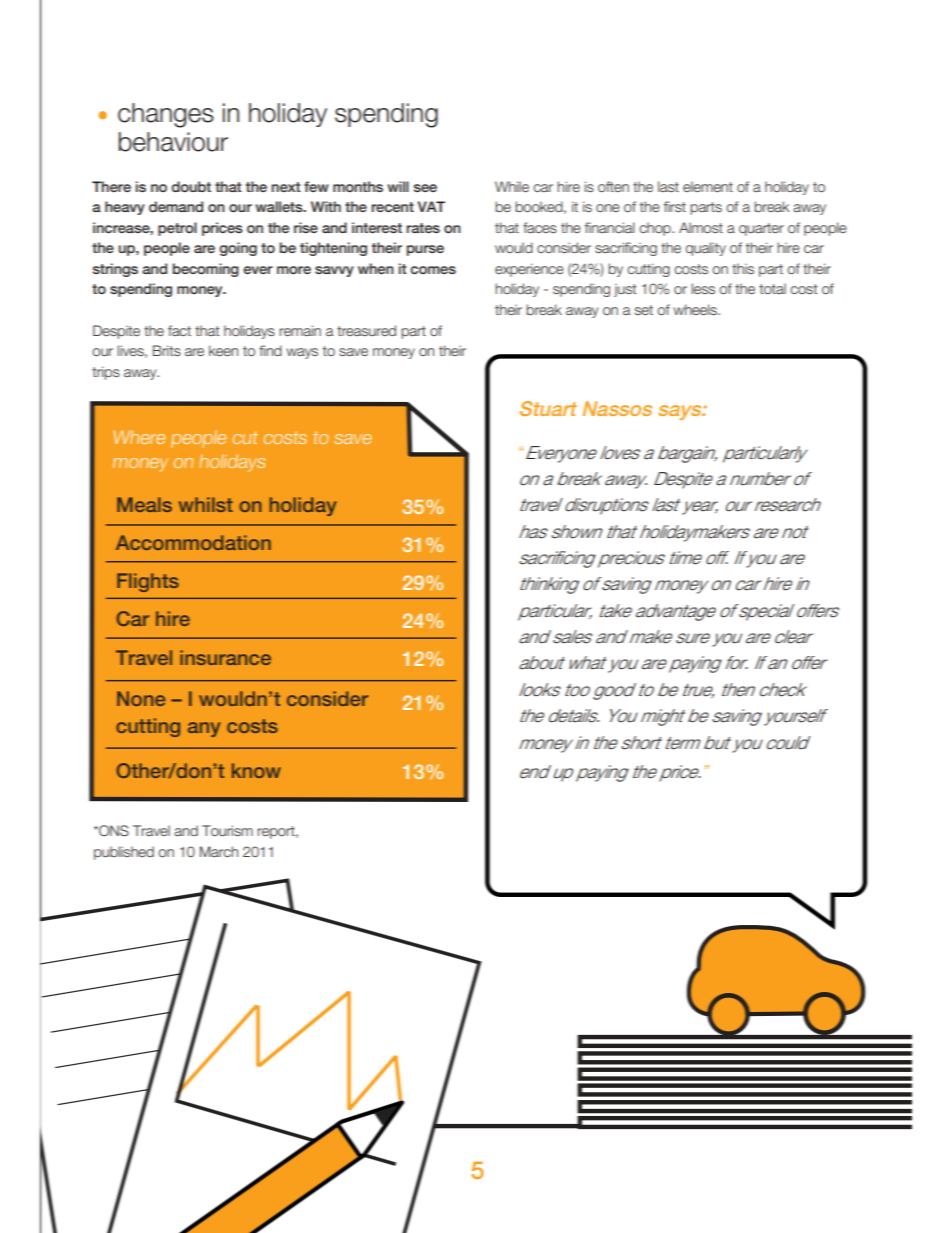 The height and width of the document is (1233, 952). Describe the element at coordinates (225, 657) in the document. I see `insurance` at that location.
